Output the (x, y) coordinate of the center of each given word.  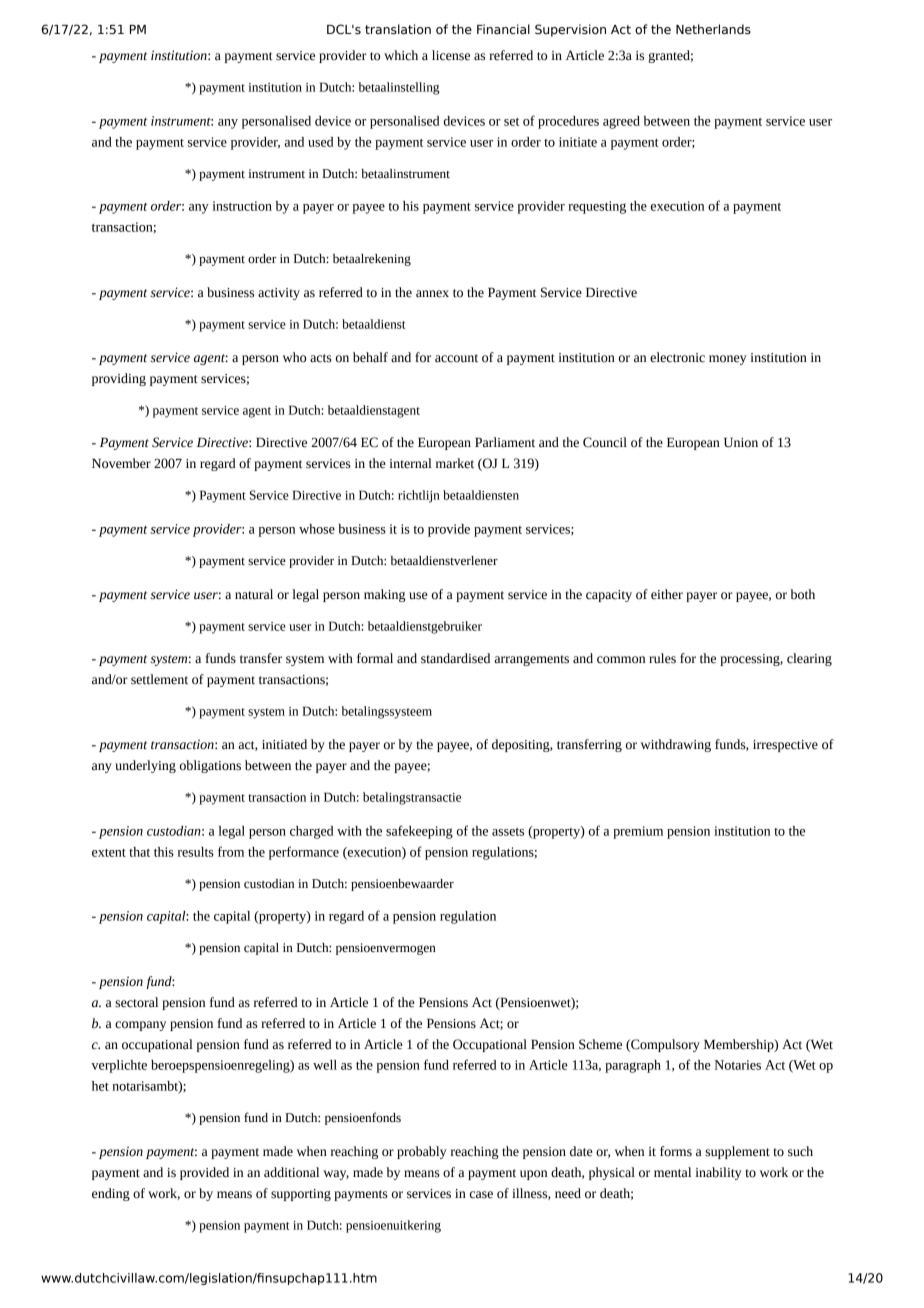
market (455, 463)
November (121, 463)
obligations (210, 766)
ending (111, 1194)
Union (741, 442)
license (451, 55)
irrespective (785, 746)
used (320, 142)
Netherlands (713, 29)
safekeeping (419, 832)
